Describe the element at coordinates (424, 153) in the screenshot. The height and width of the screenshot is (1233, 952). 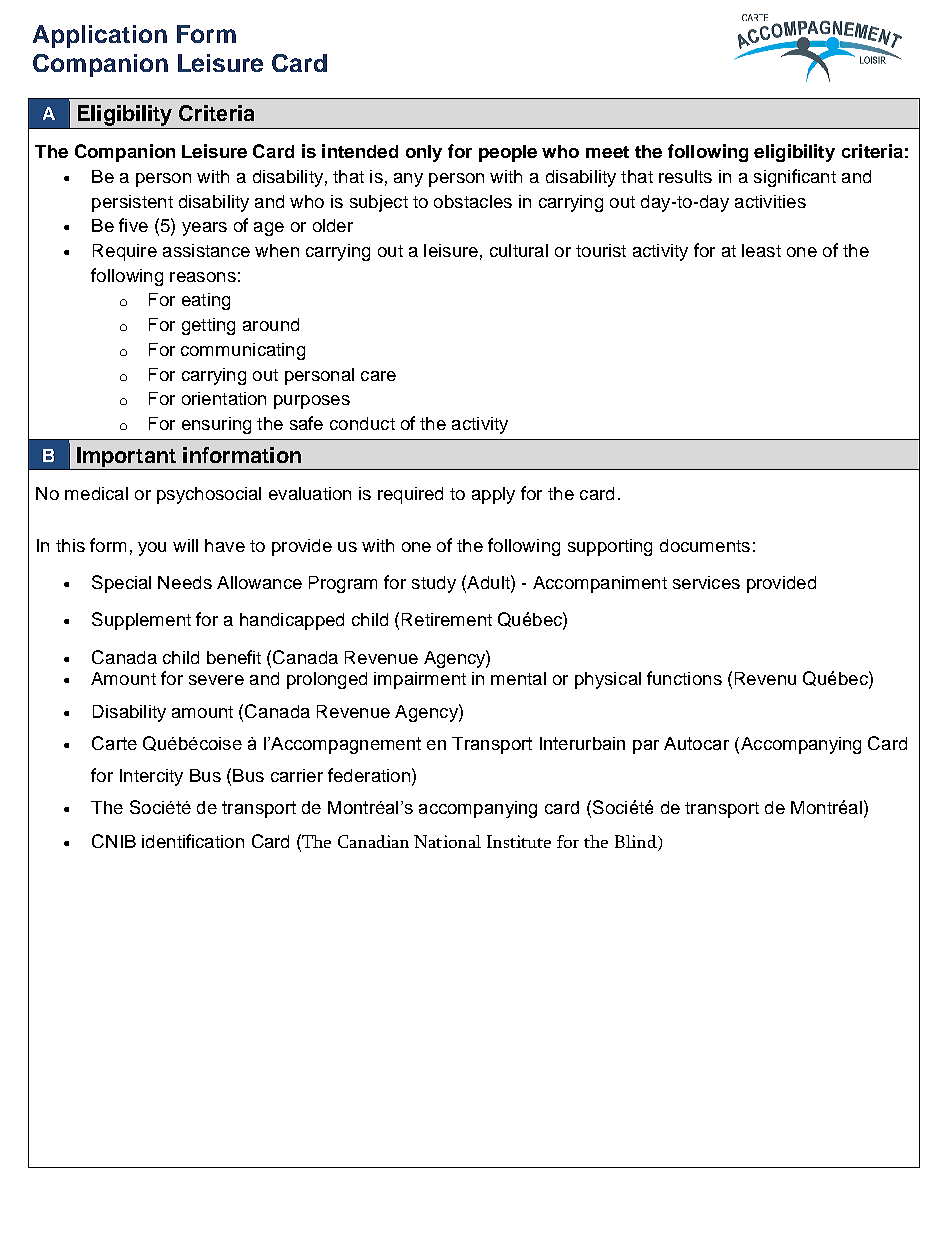
I see `only` at that location.
